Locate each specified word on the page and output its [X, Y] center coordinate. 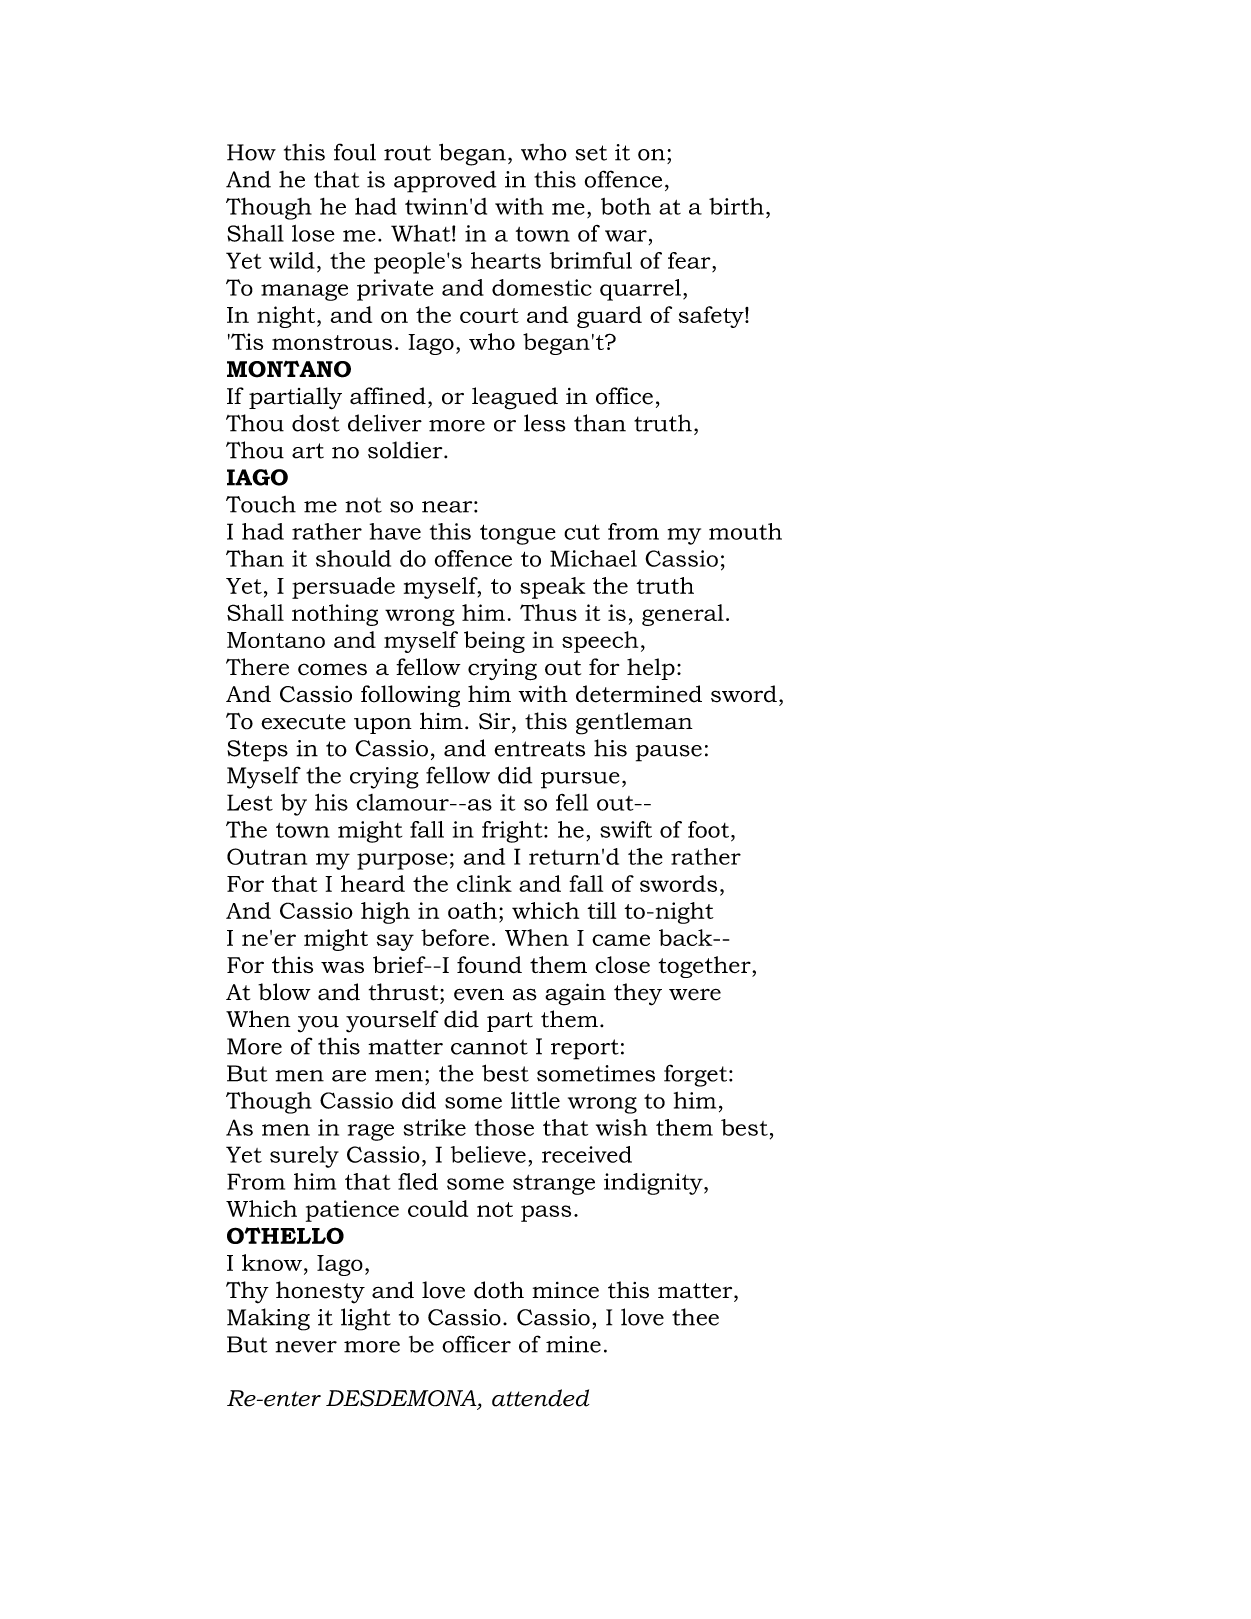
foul [355, 152]
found [489, 965]
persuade [343, 588]
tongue [518, 534]
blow [284, 992]
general [683, 615]
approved [445, 182]
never [306, 1347]
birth [736, 206]
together [706, 967]
